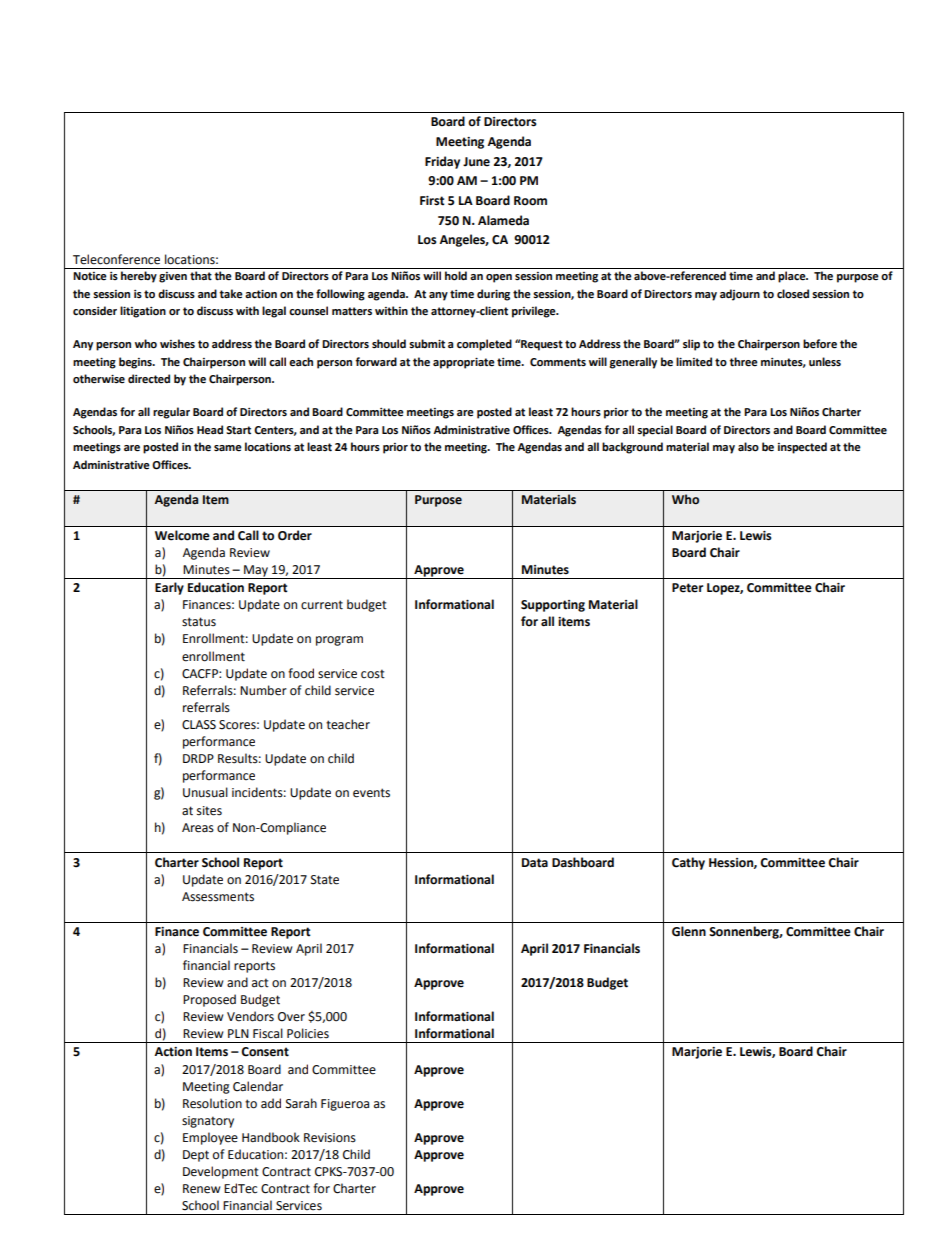 This image has height=1233, width=952. Describe the element at coordinates (330, 1138) in the image. I see `Revisions` at that location.
